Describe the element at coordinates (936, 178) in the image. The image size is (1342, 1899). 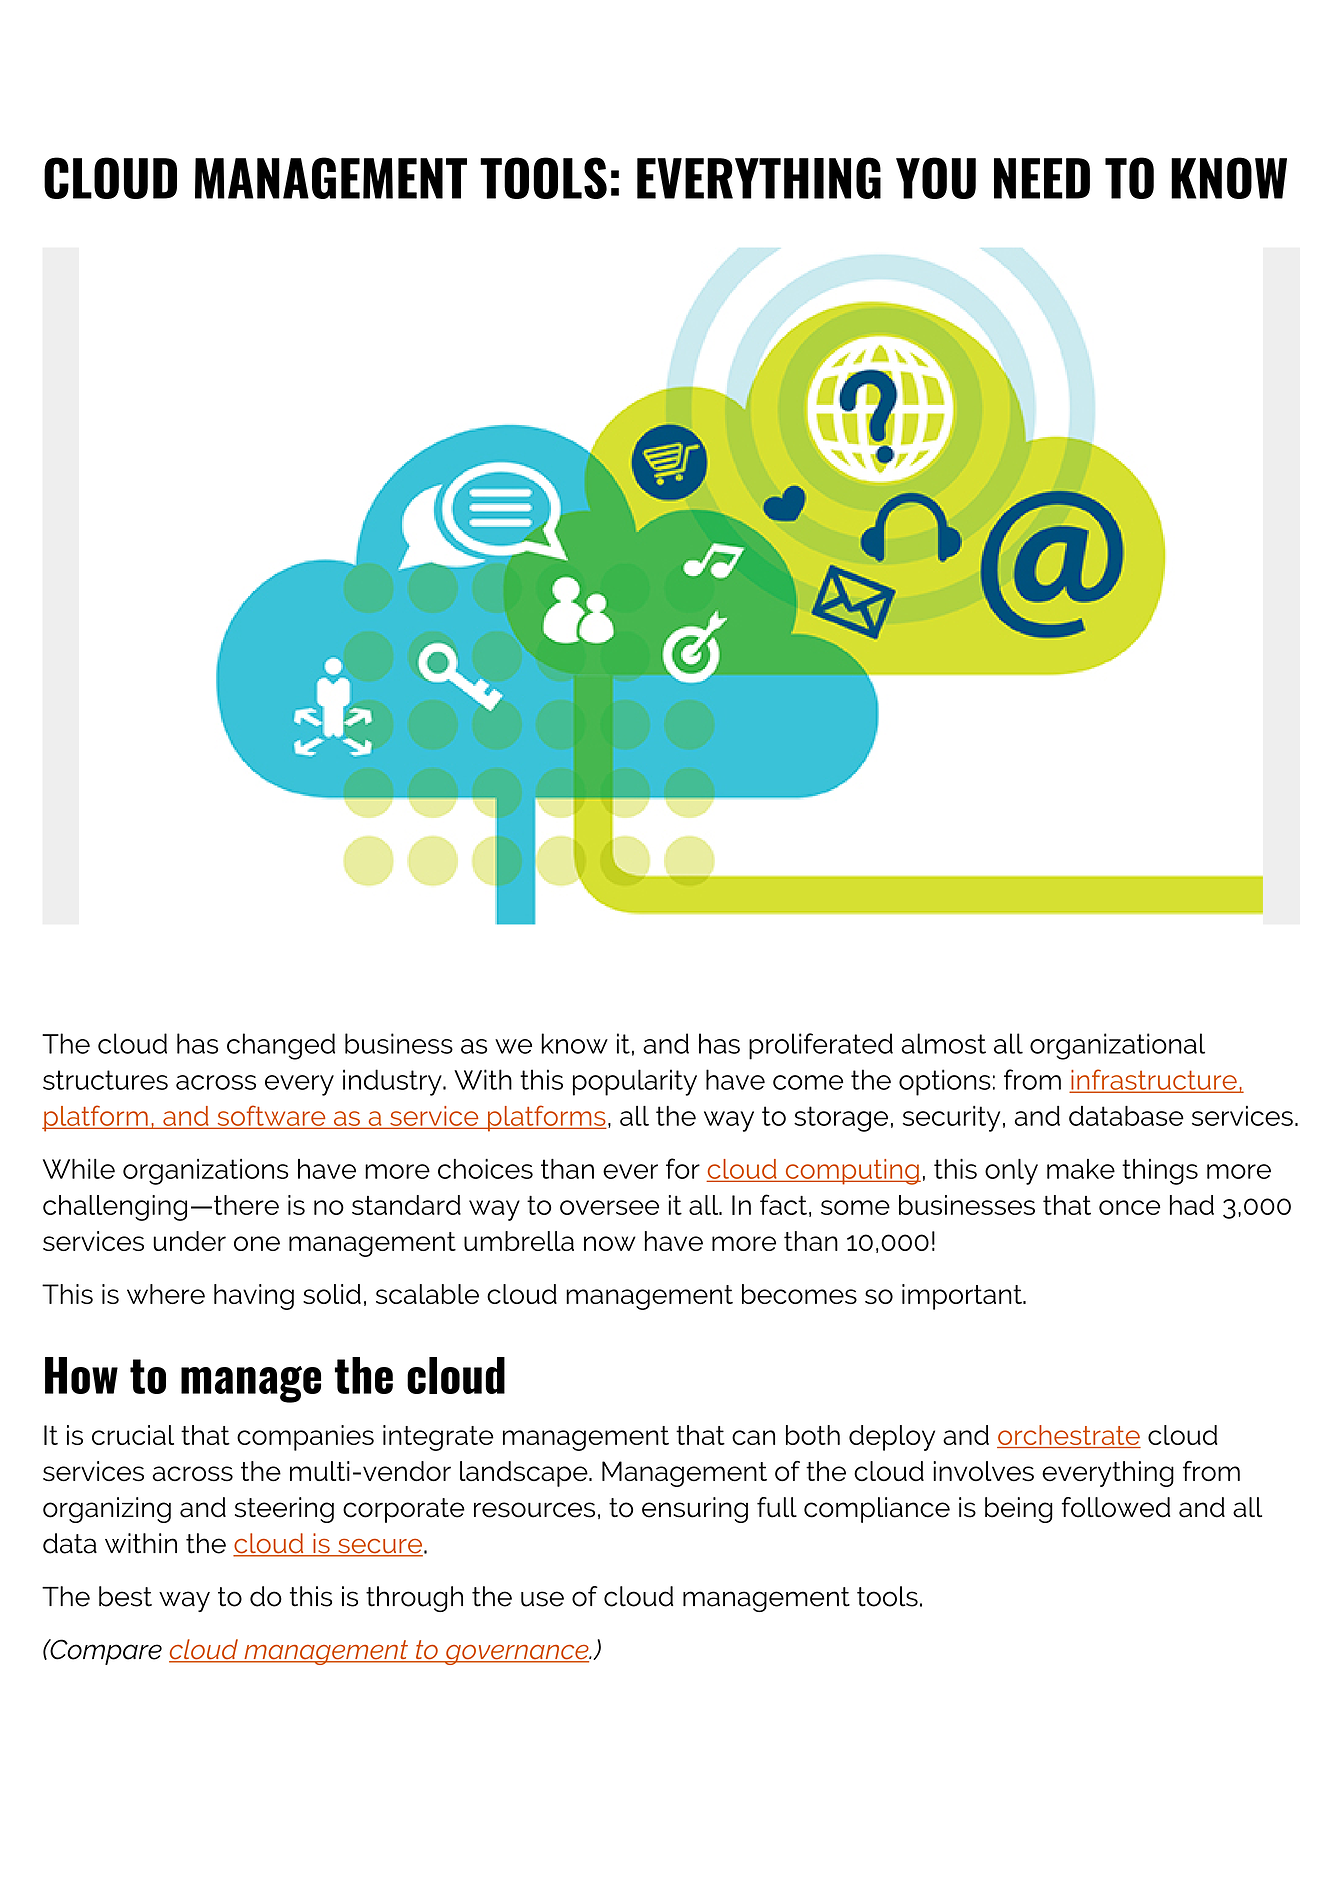
I see `YOU` at that location.
